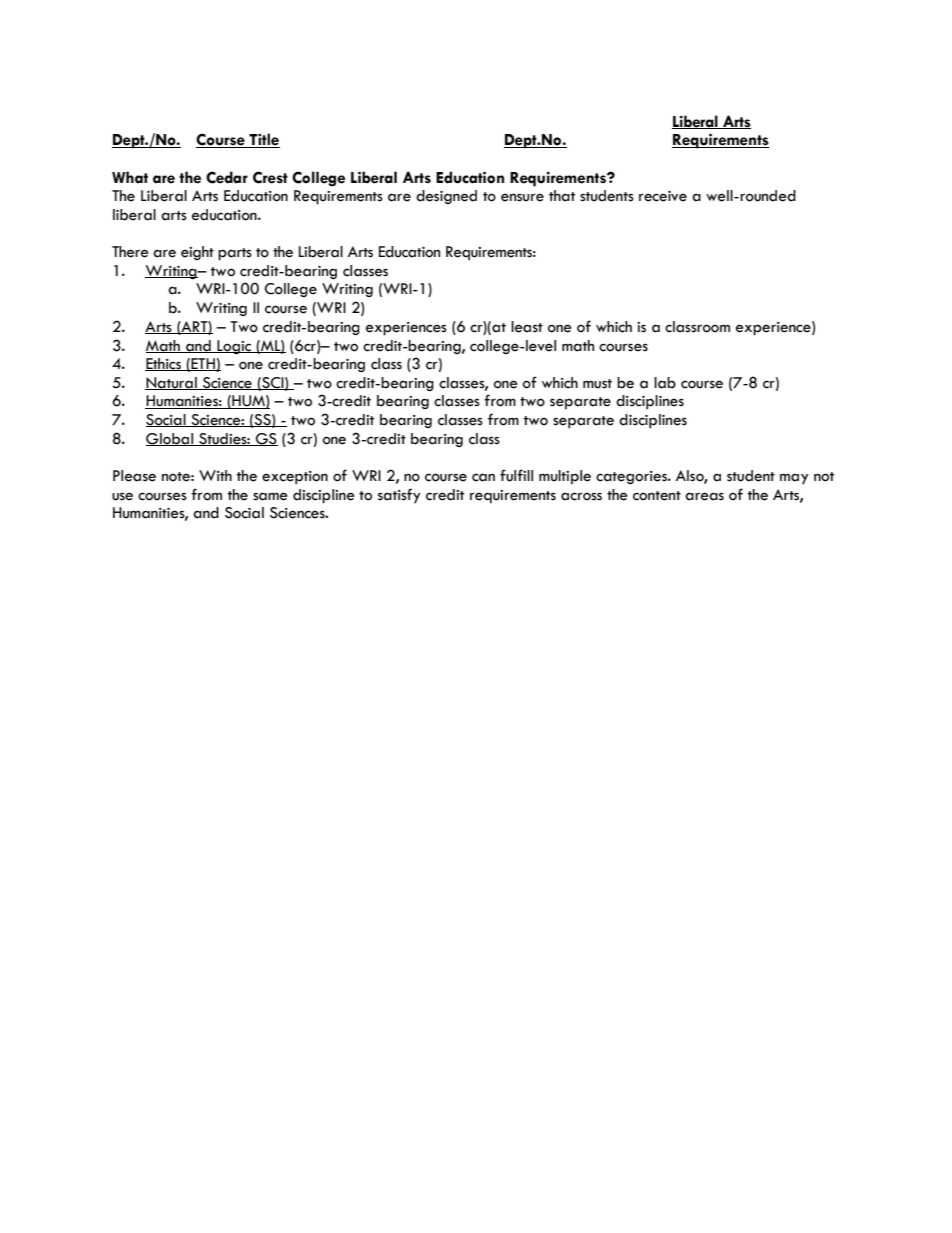 The width and height of the page is (952, 1233). Describe the element at coordinates (562, 196) in the page. I see `that` at that location.
